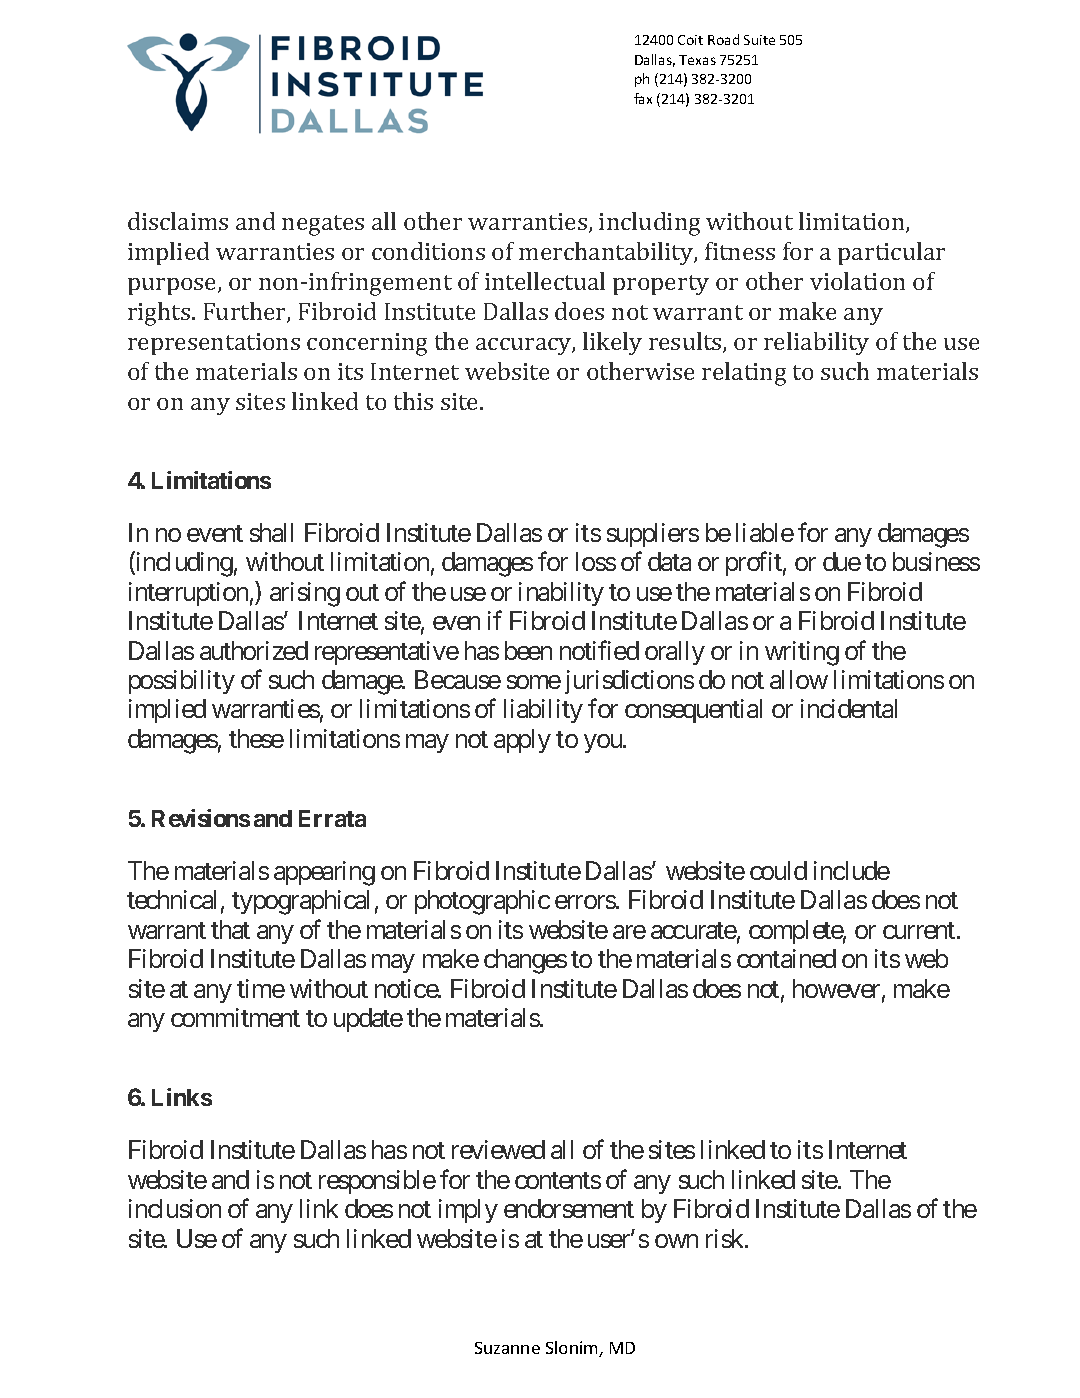 The height and width of the screenshot is (1398, 1080). I want to click on fax, so click(643, 98).
